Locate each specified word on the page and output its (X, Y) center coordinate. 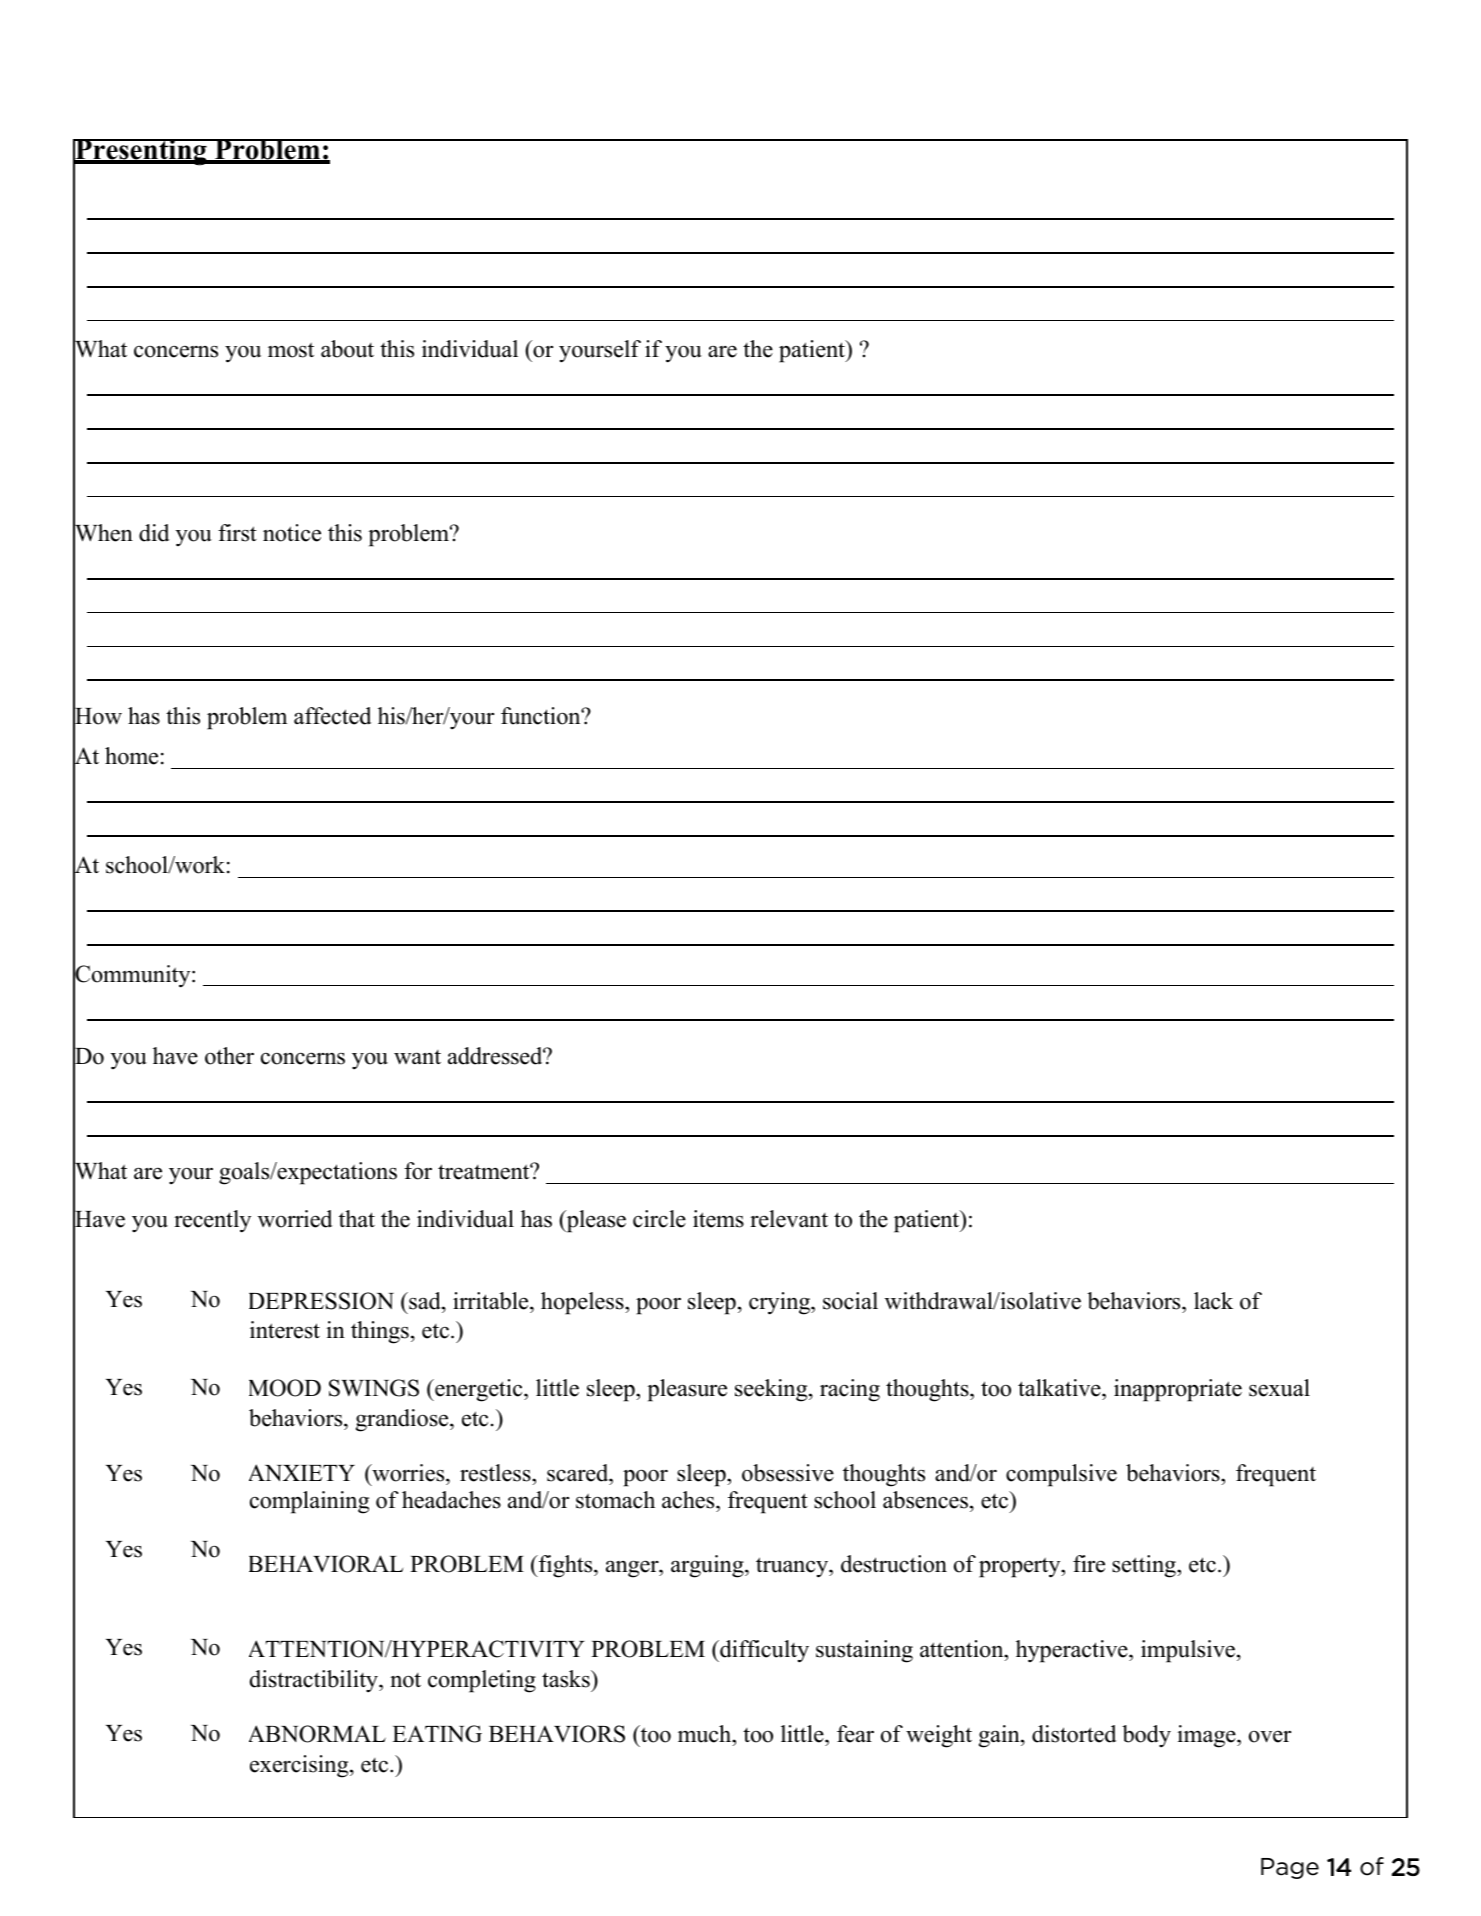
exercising (300, 1766)
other (229, 1056)
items (718, 1219)
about (347, 349)
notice (292, 533)
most (291, 350)
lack (1213, 1301)
